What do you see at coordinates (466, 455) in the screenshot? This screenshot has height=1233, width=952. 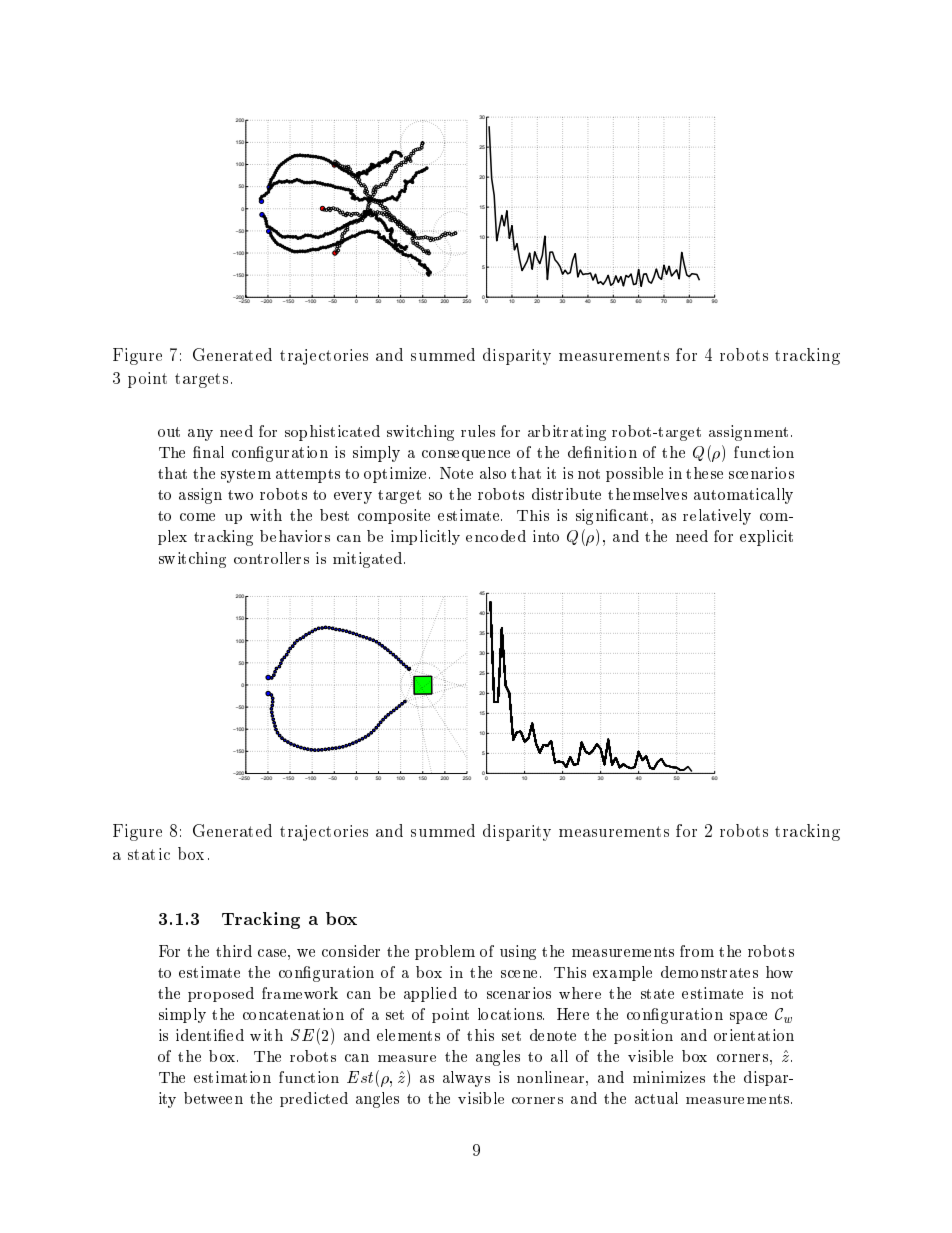 I see `consequence` at bounding box center [466, 455].
